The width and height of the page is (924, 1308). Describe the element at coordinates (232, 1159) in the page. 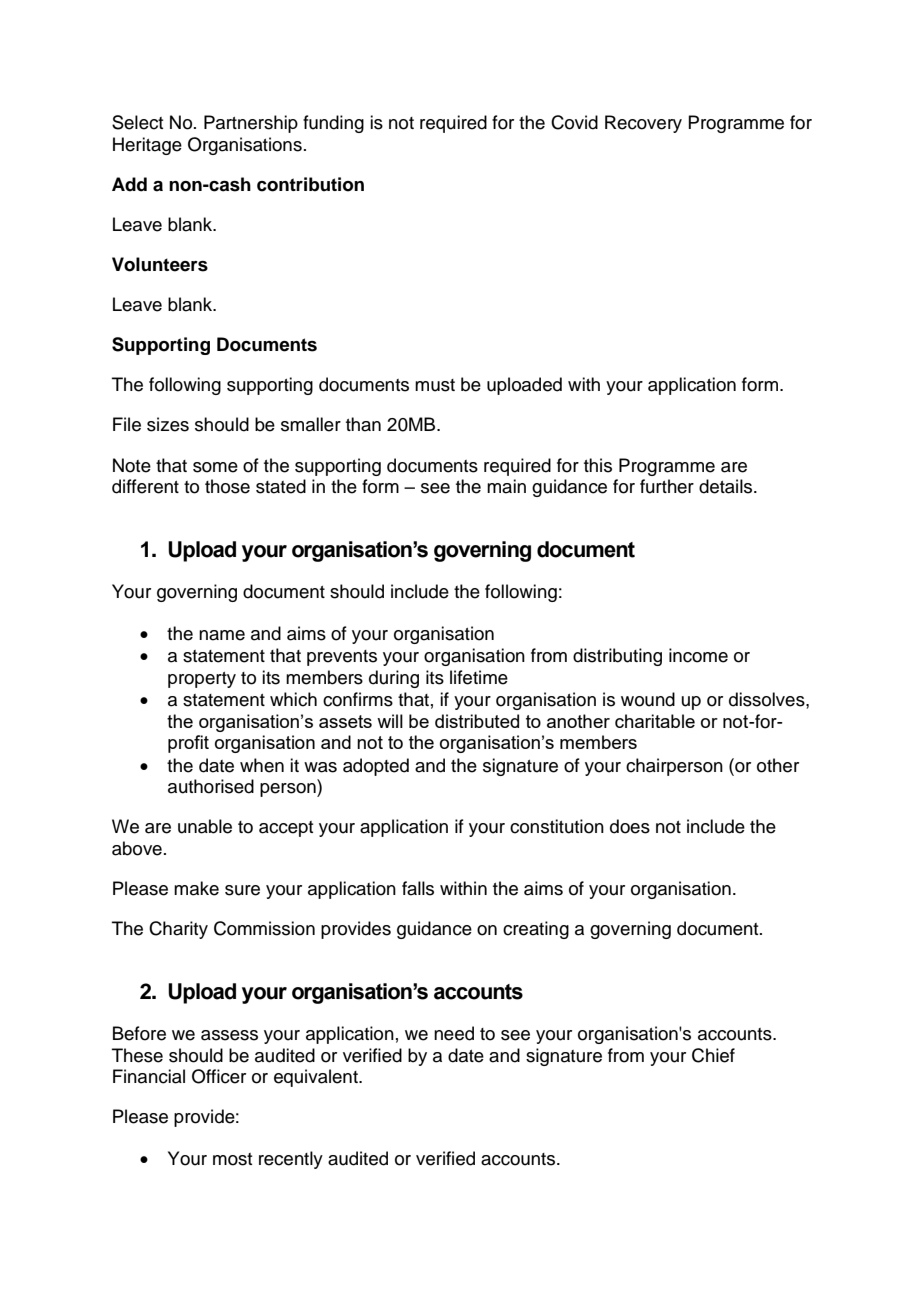

I see `most` at that location.
